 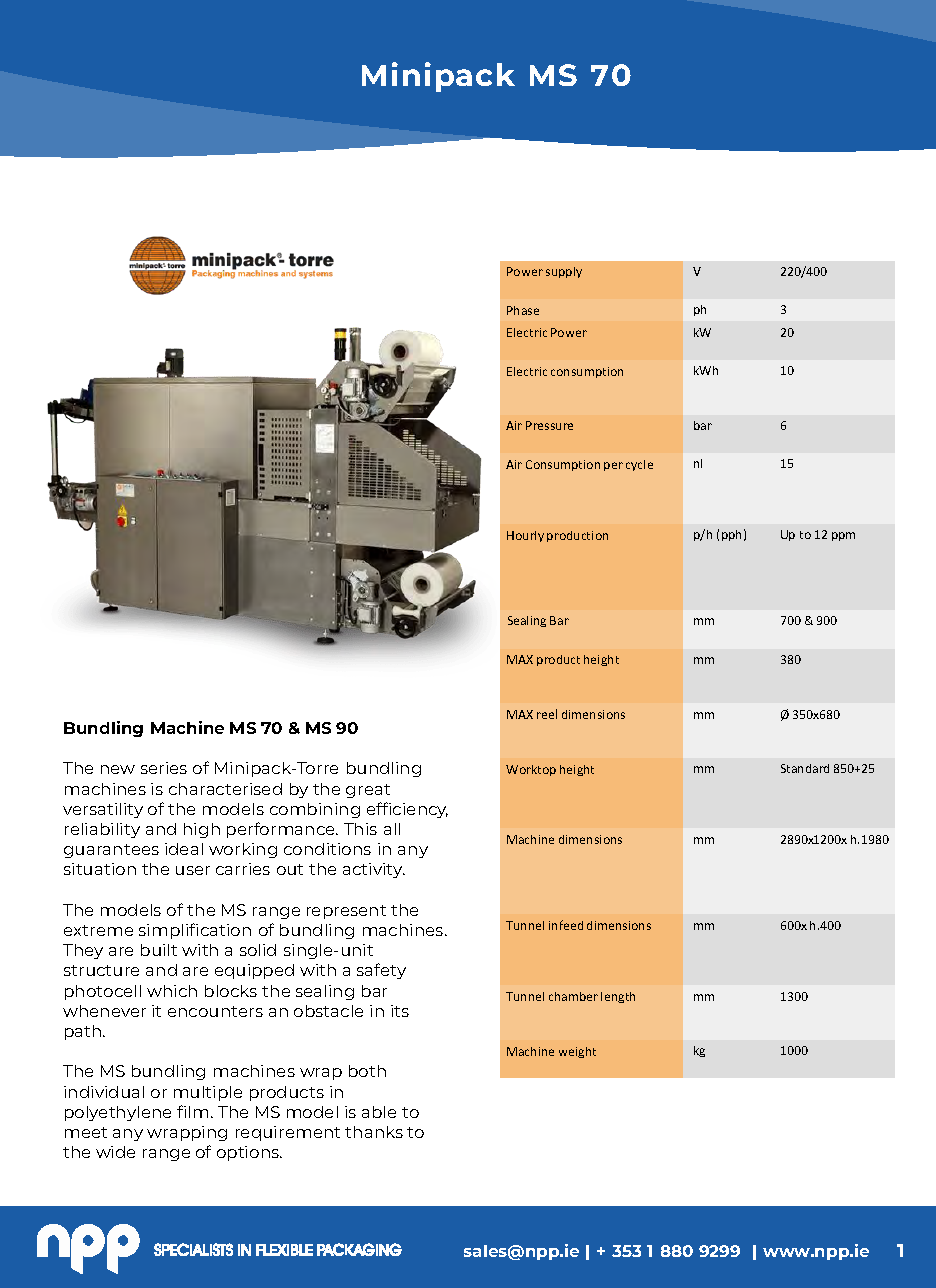 I want to click on pph, so click(x=731, y=535).
